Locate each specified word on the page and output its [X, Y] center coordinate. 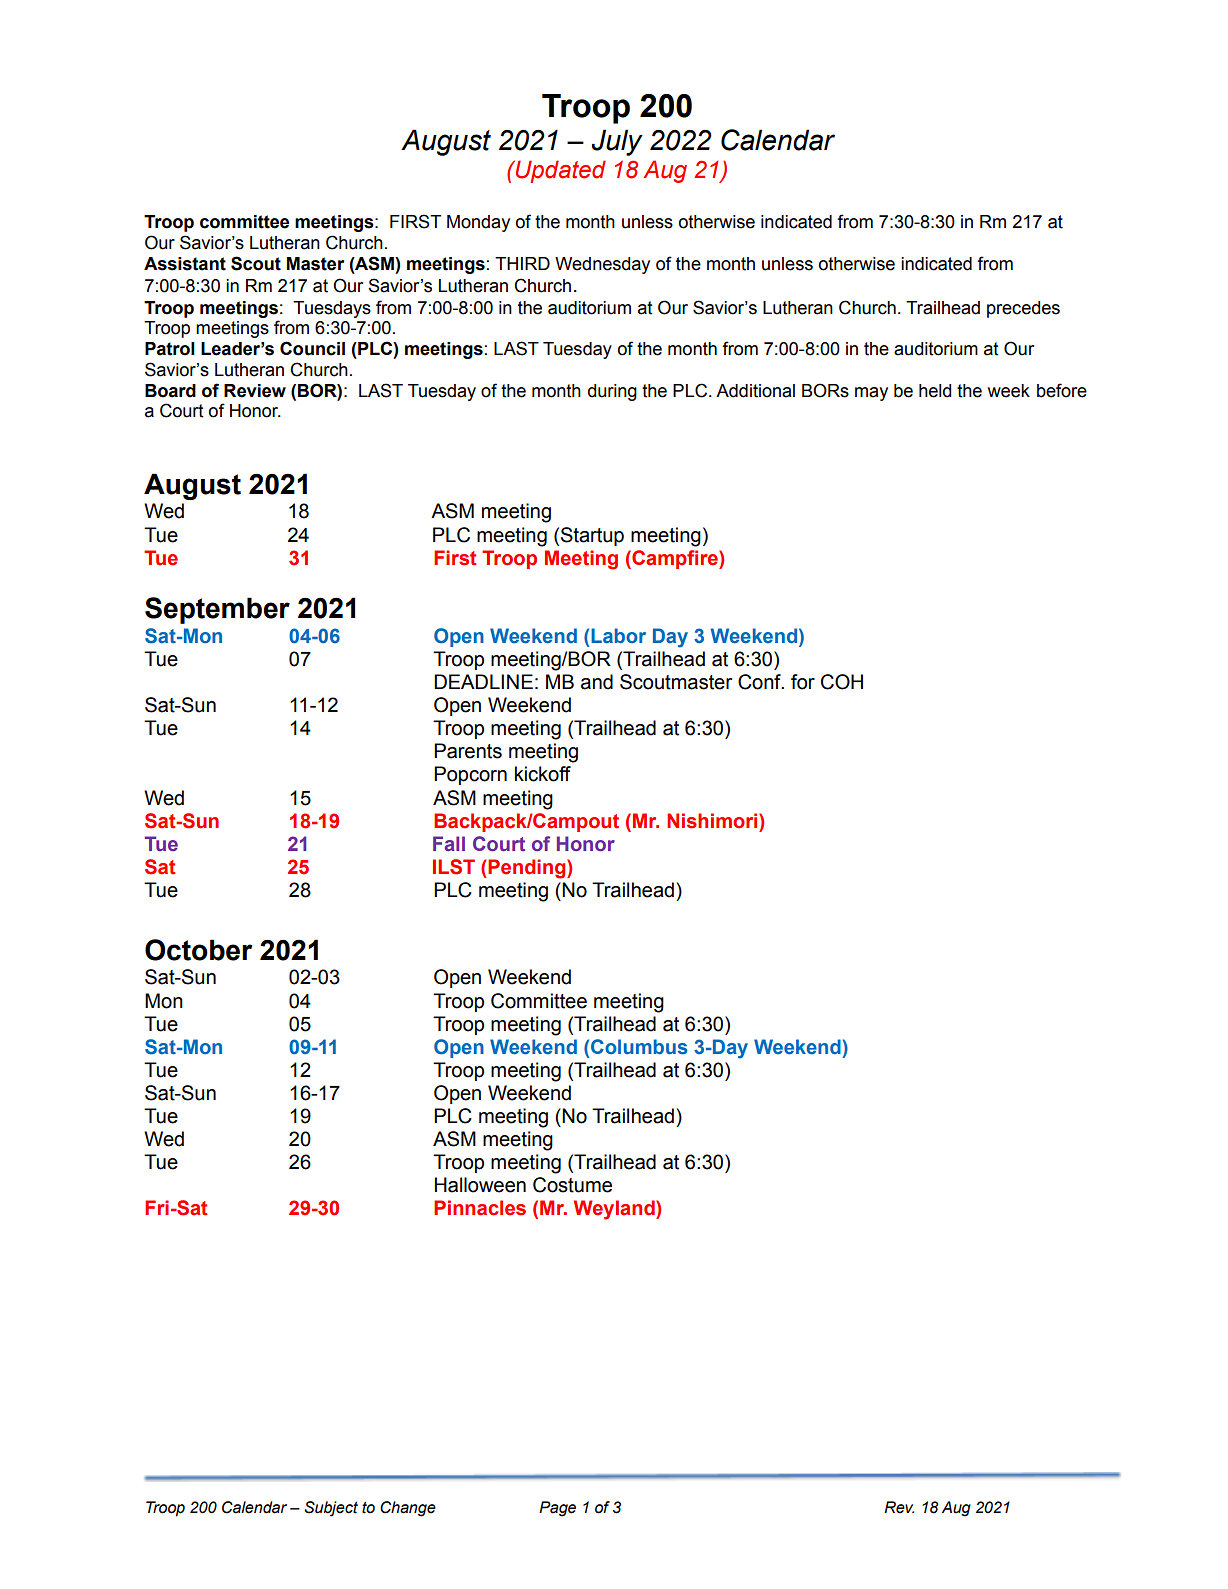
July [617, 142]
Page [557, 1509]
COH [842, 682]
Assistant [185, 264]
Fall [449, 843]
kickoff [543, 774]
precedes [1023, 309]
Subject [331, 1509]
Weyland [615, 1210]
